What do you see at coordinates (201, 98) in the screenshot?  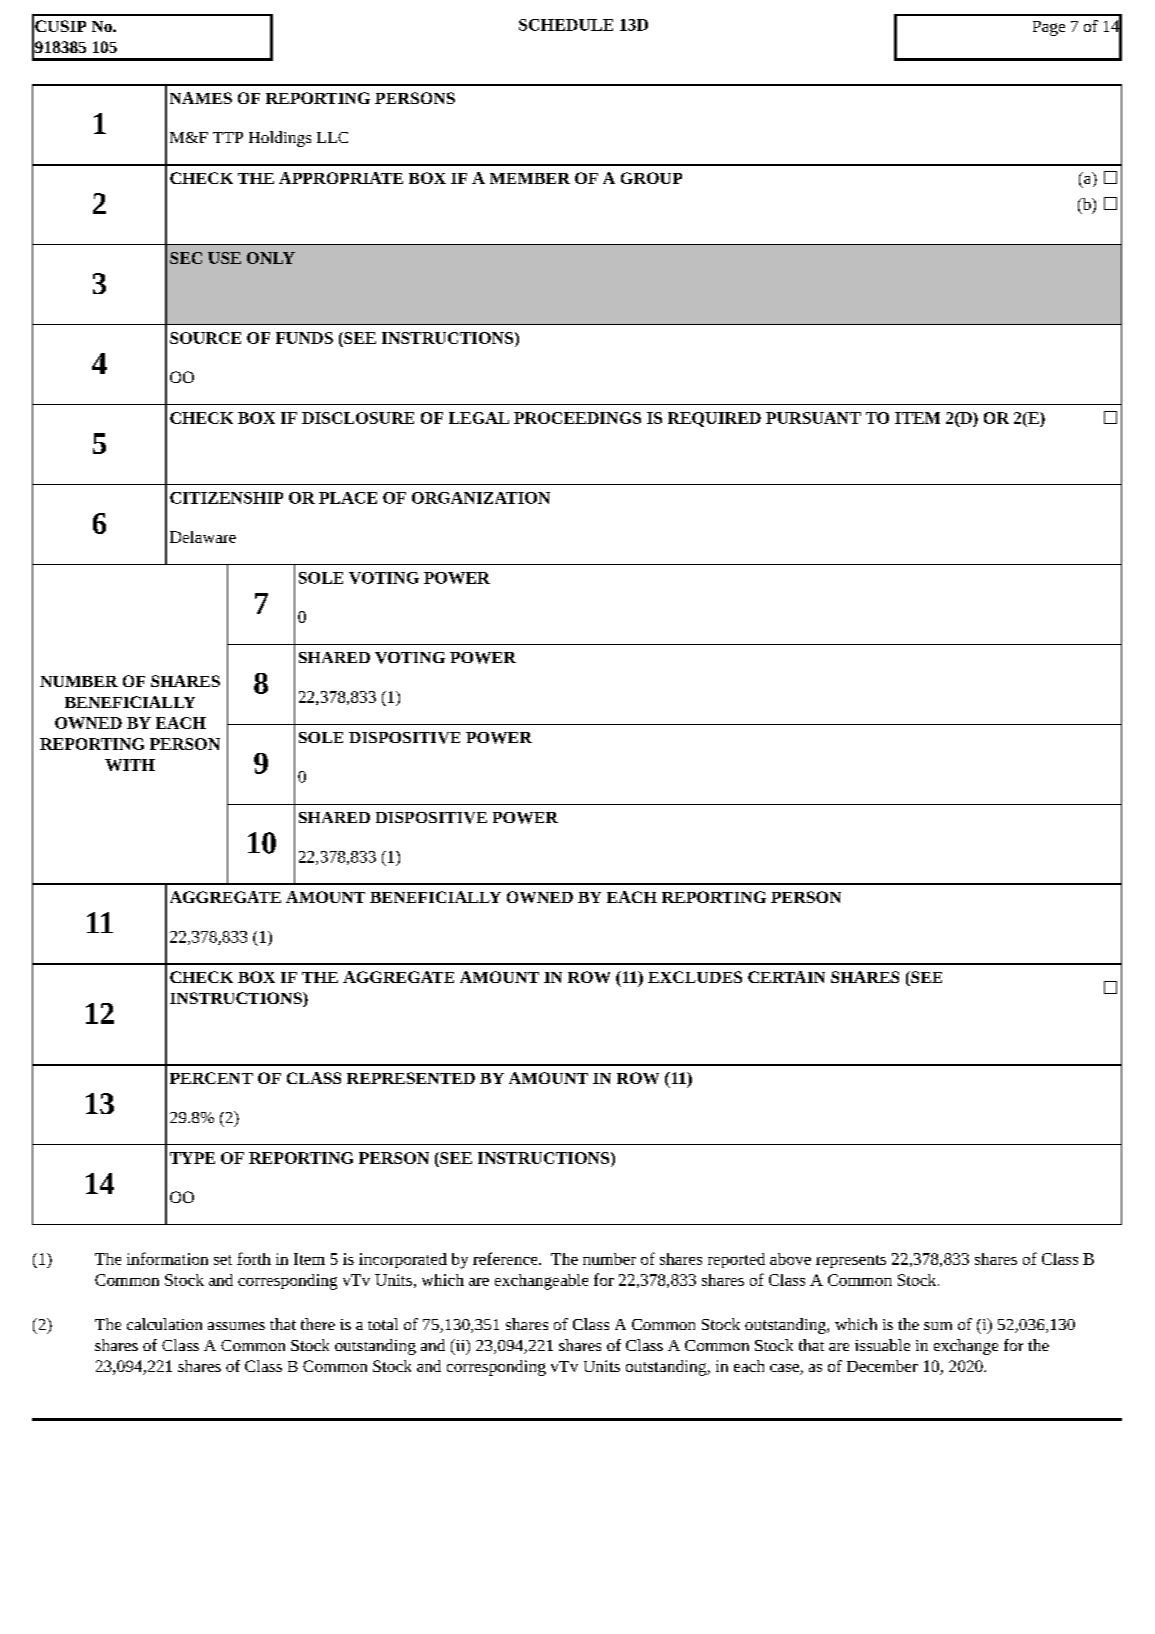 I see `NAMES` at bounding box center [201, 98].
